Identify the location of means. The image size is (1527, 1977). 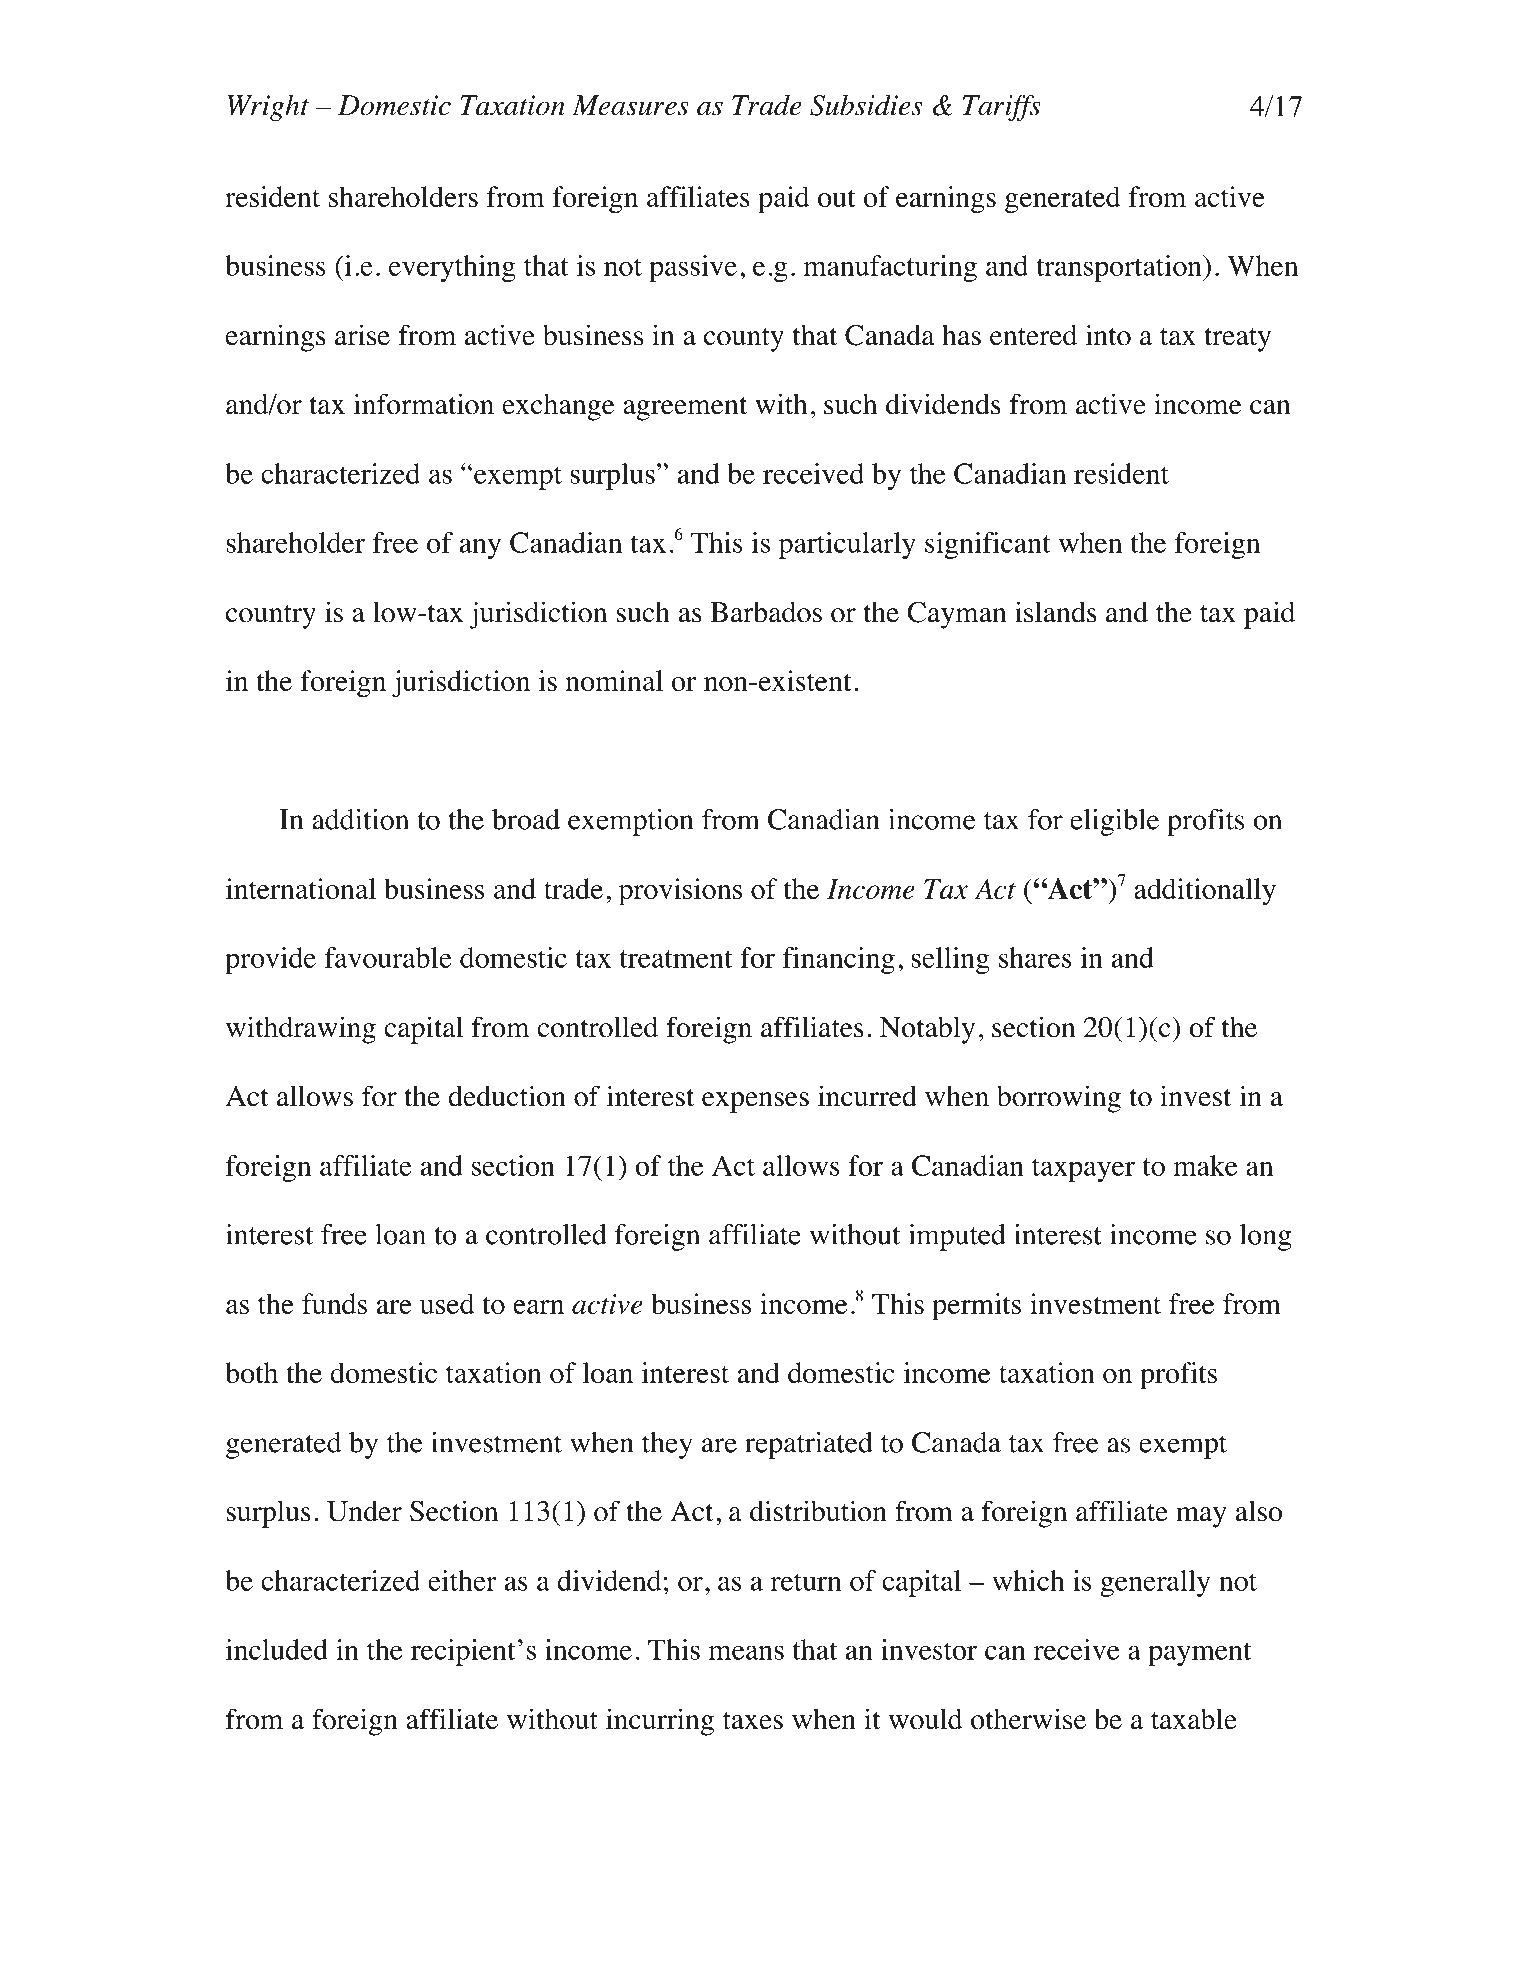
(746, 1652).
